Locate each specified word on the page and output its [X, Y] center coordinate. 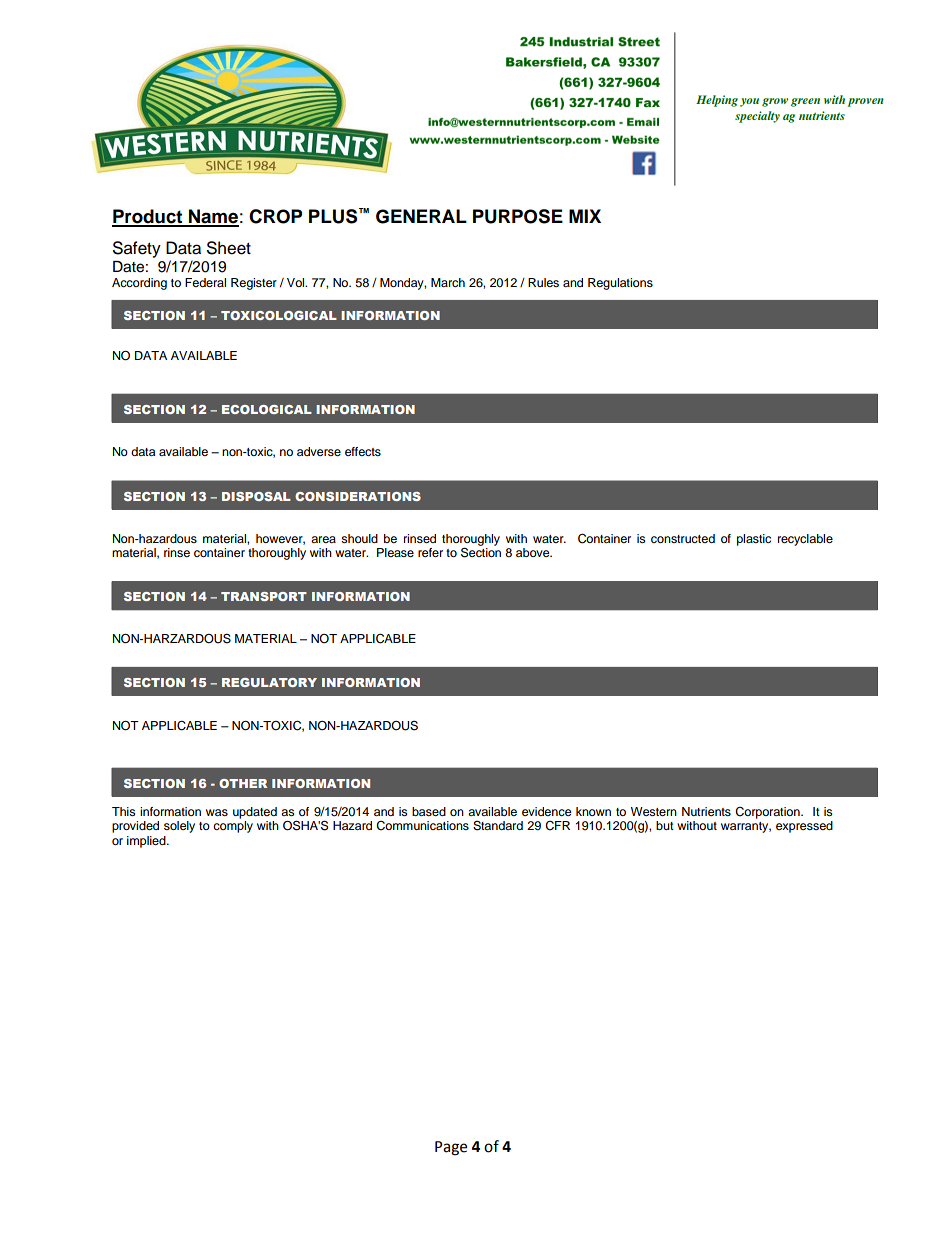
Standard [498, 826]
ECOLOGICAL [267, 409]
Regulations [620, 284]
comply [233, 827]
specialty [757, 117]
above [534, 552]
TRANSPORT [264, 596]
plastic [754, 540]
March [448, 282]
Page [451, 1148]
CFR [557, 826]
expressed [804, 827]
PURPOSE [518, 216]
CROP [275, 216]
